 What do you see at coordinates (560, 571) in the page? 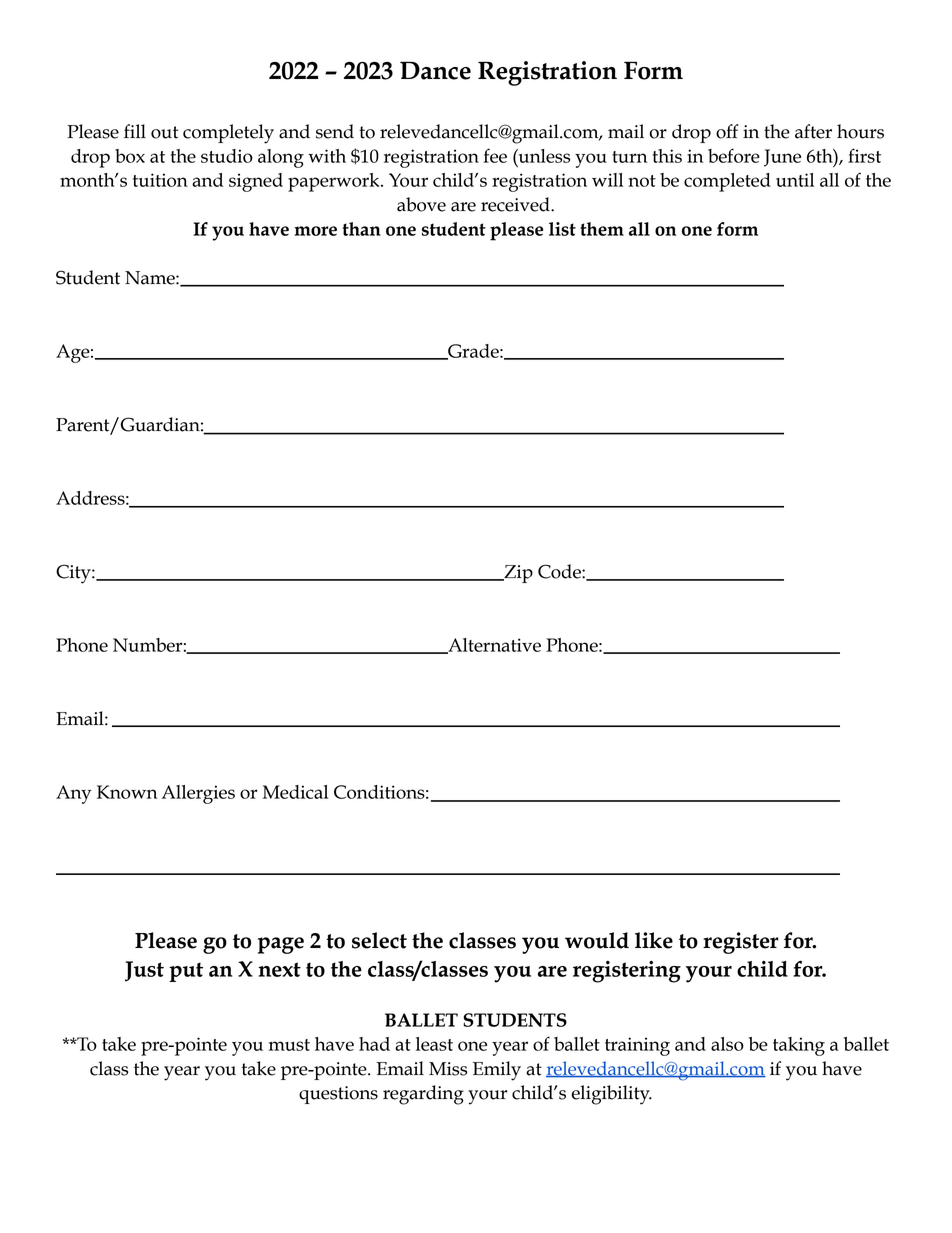
I see `Code` at bounding box center [560, 571].
